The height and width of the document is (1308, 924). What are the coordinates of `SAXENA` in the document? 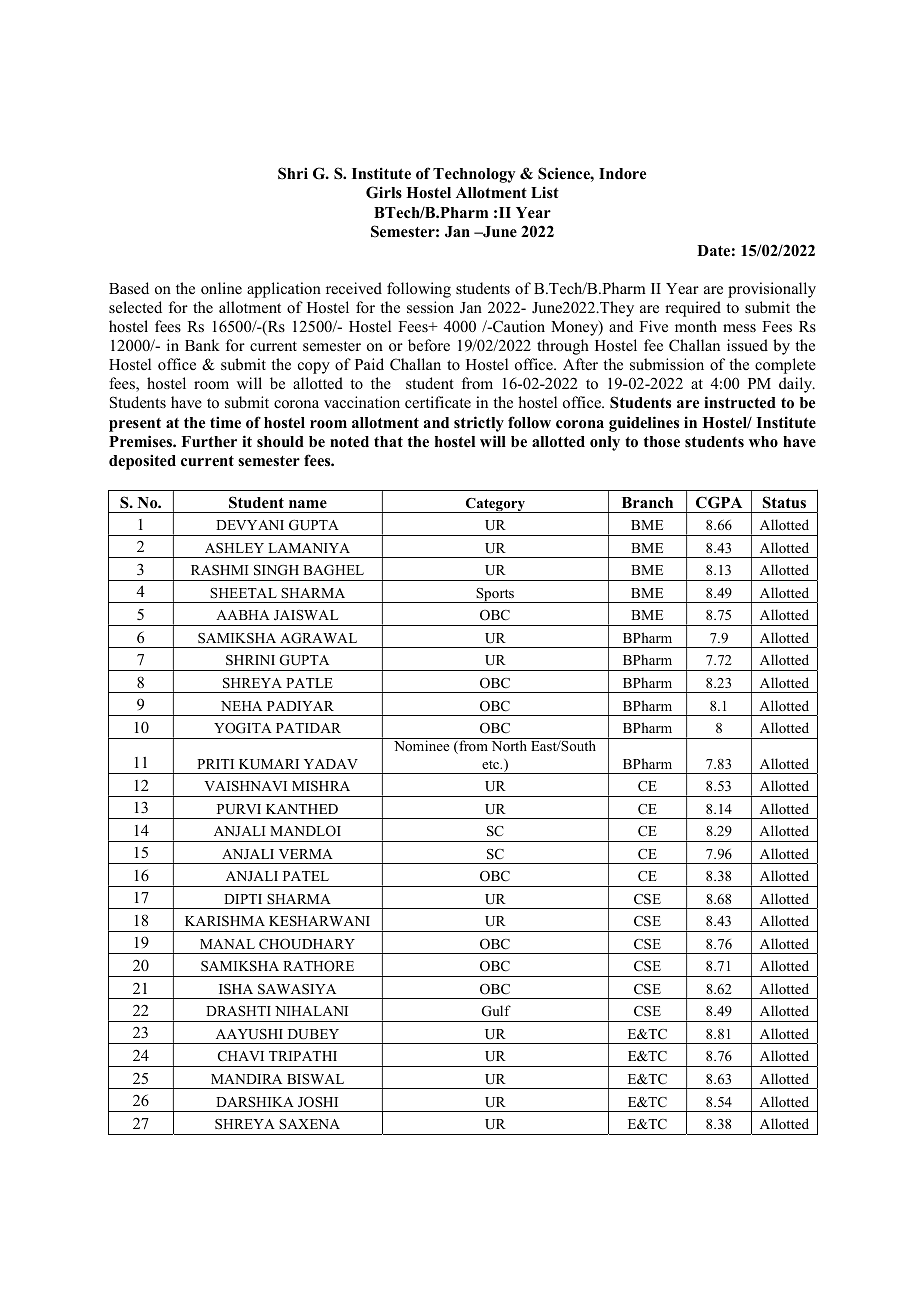 It's located at (309, 1124).
